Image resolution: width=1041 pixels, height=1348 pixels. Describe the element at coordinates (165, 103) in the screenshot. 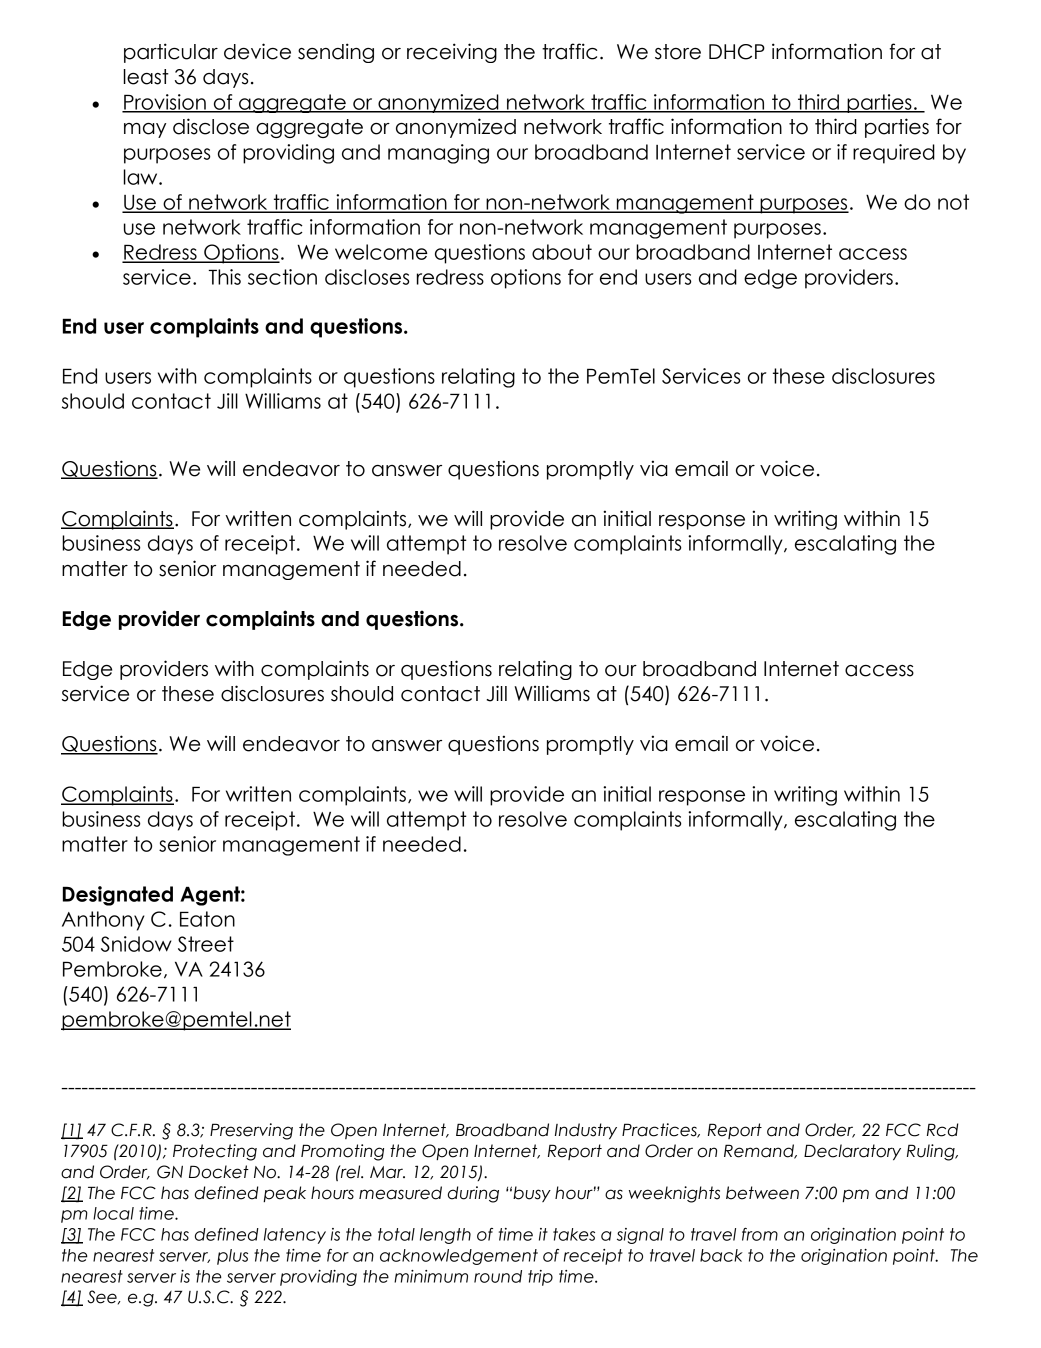

I see `Provision` at that location.
